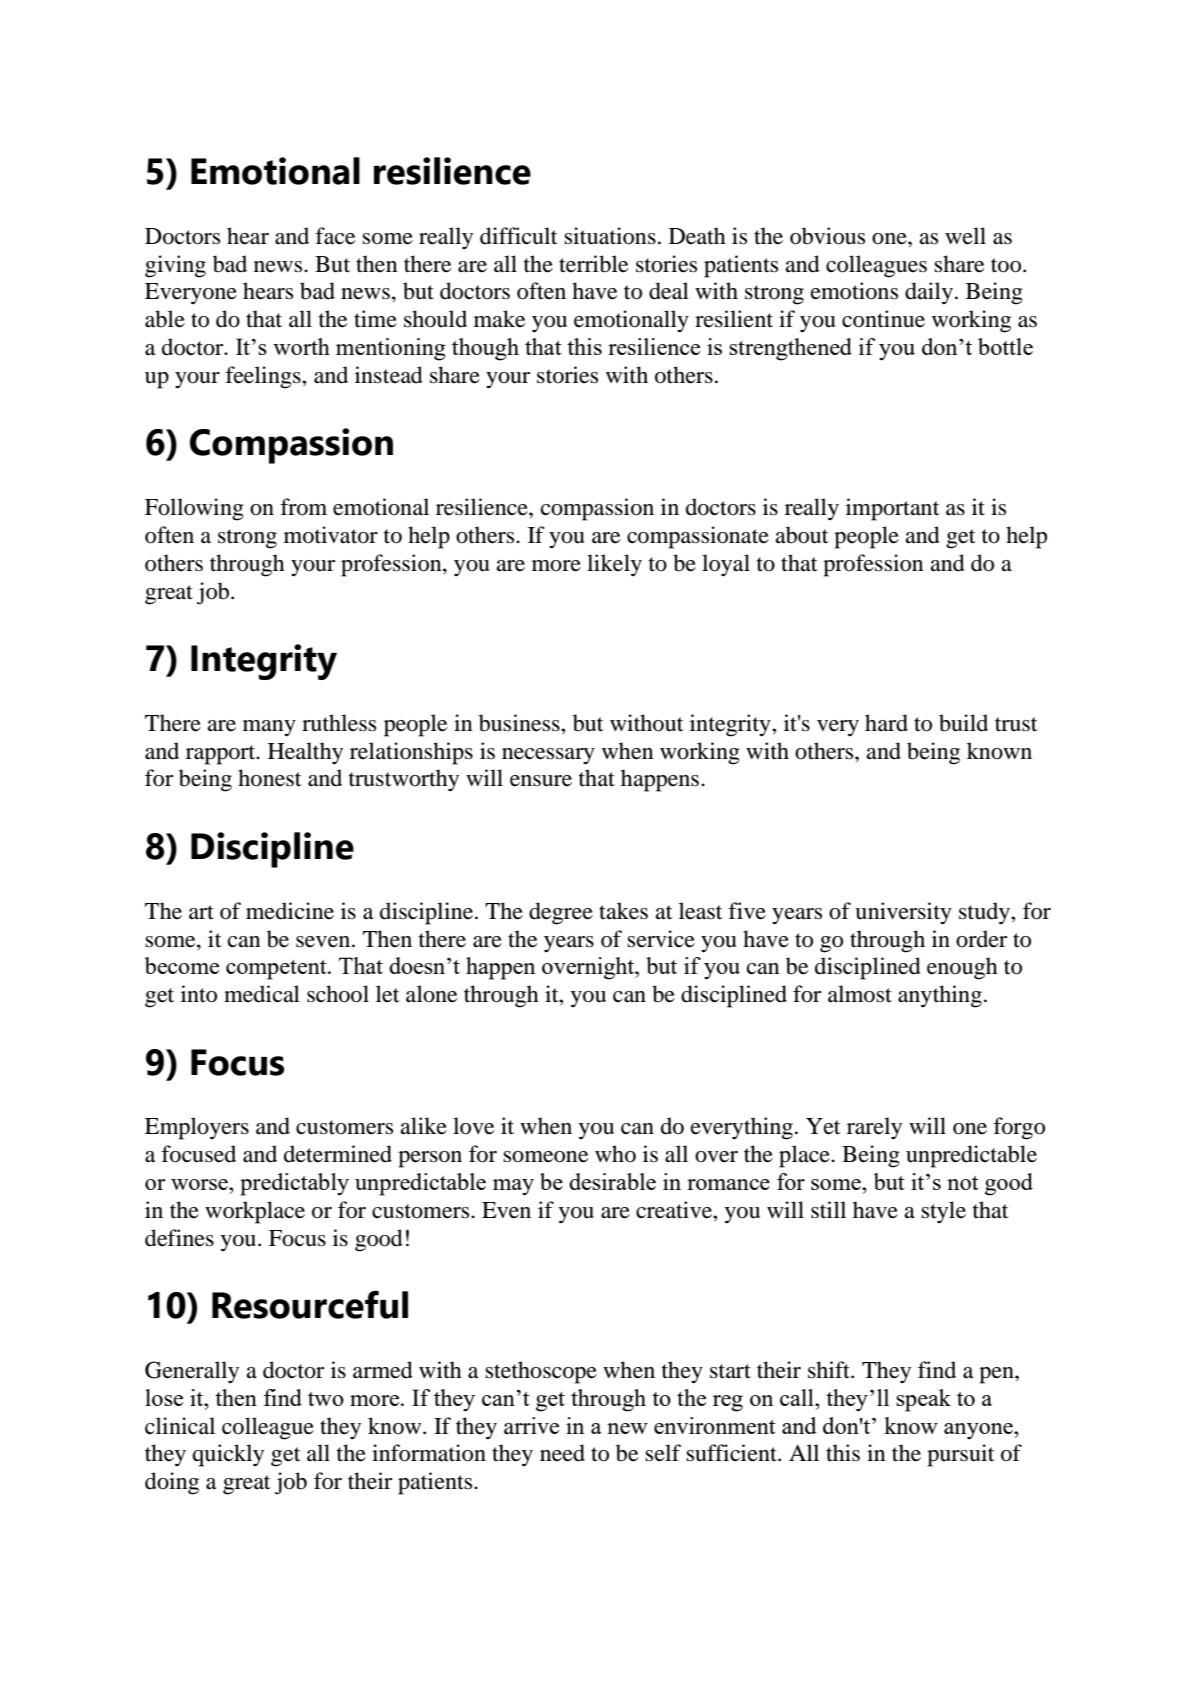  What do you see at coordinates (335, 236) in the screenshot?
I see `face` at bounding box center [335, 236].
